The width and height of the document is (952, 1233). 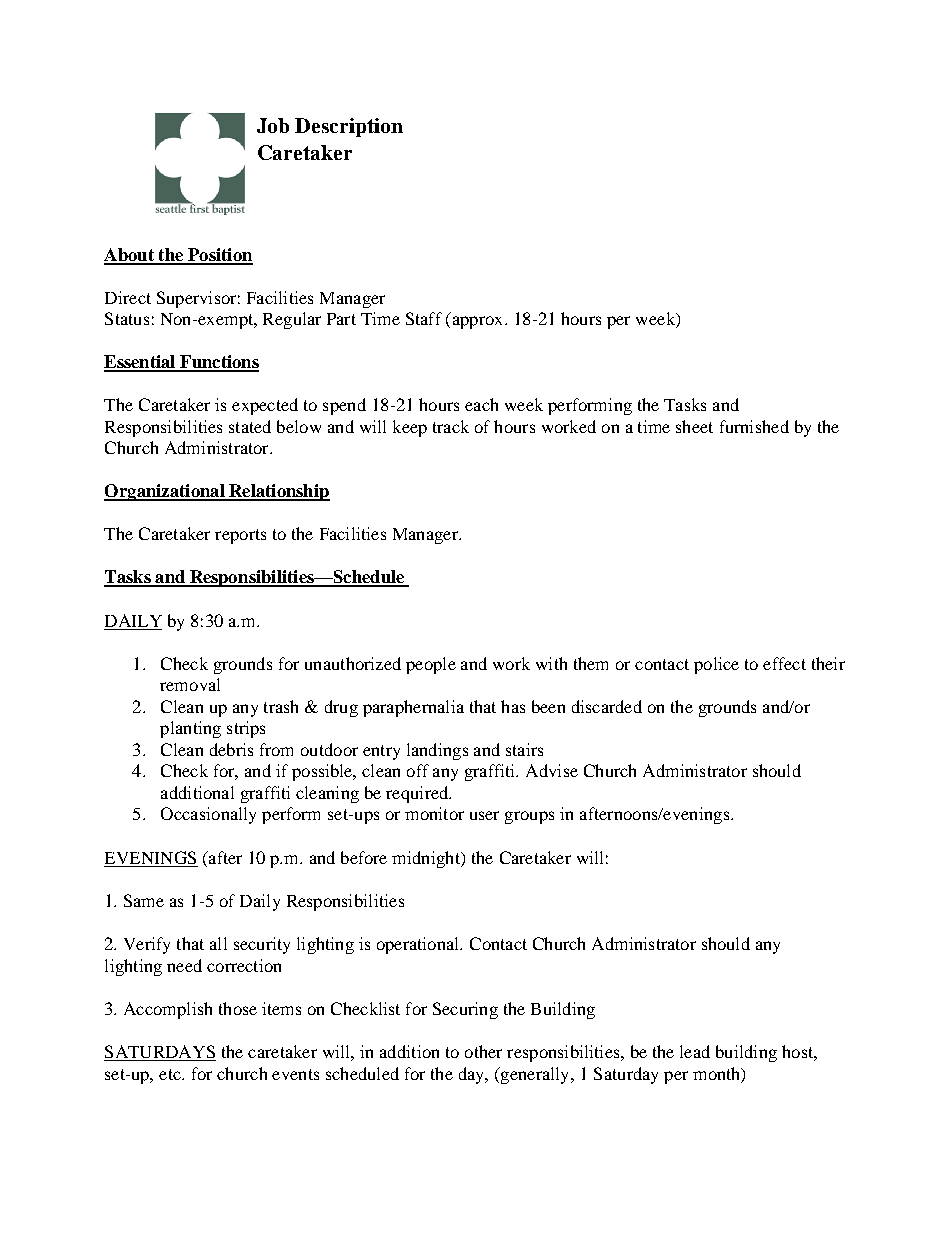 What do you see at coordinates (273, 125) in the document?
I see `Job` at bounding box center [273, 125].
